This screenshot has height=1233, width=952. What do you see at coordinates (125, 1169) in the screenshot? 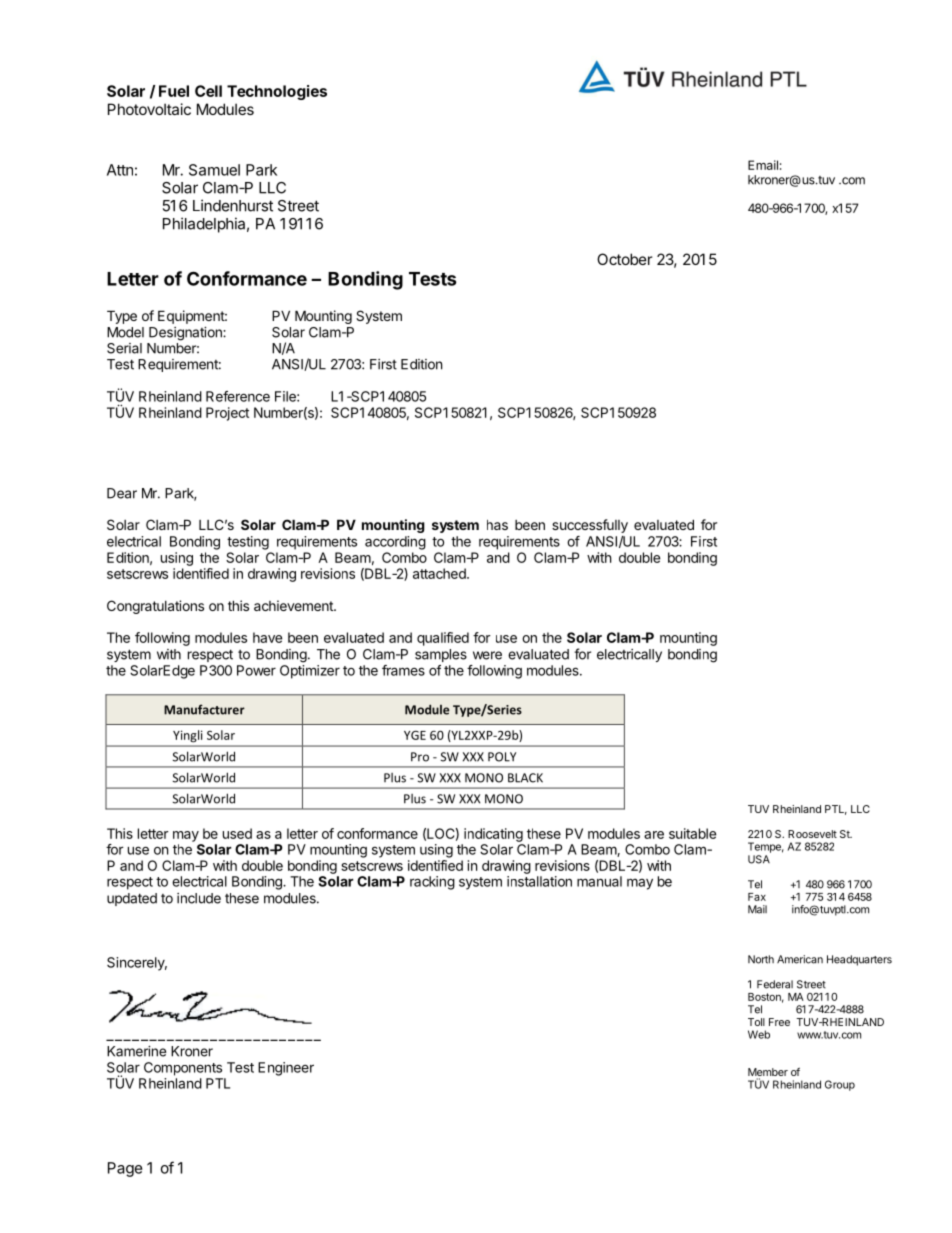
I see `Page` at bounding box center [125, 1169].
